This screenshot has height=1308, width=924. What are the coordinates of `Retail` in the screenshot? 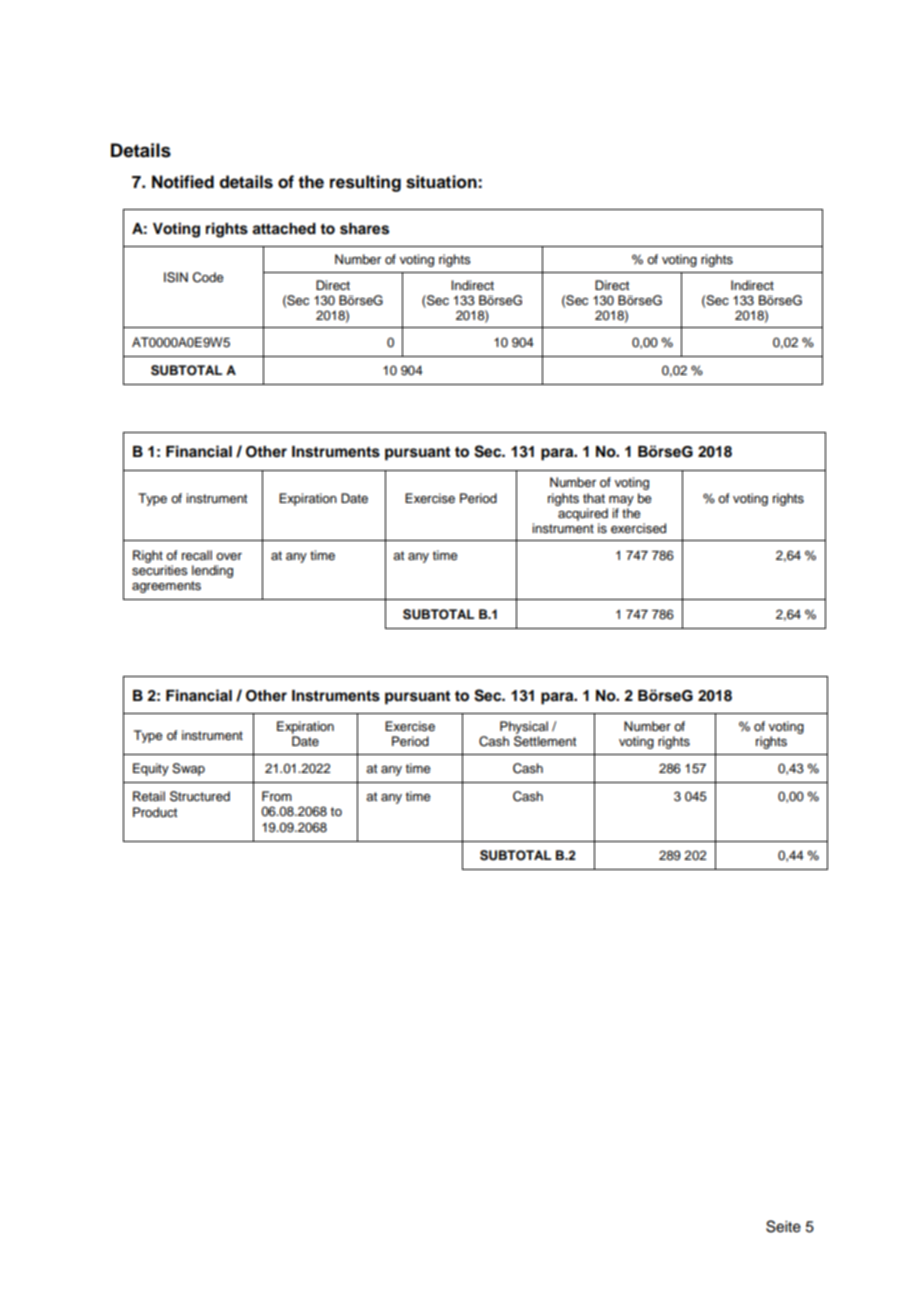 It's located at (149, 796).
